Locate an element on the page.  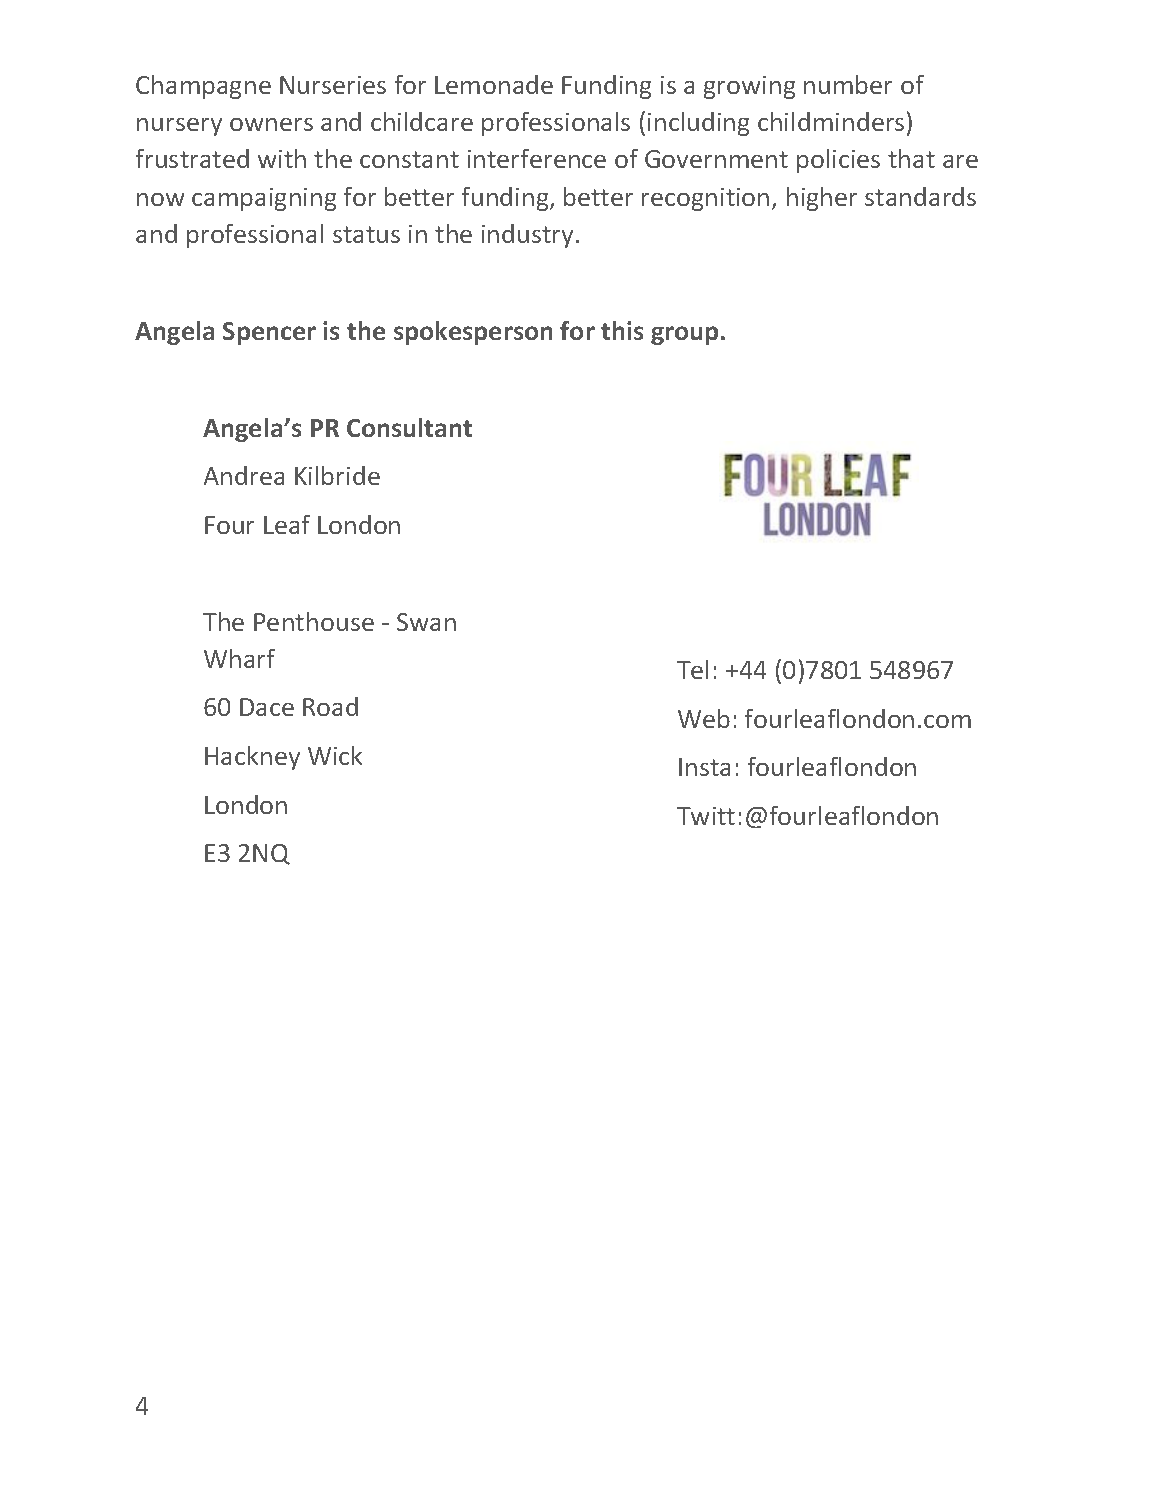
Penthouse is located at coordinates (314, 621).
